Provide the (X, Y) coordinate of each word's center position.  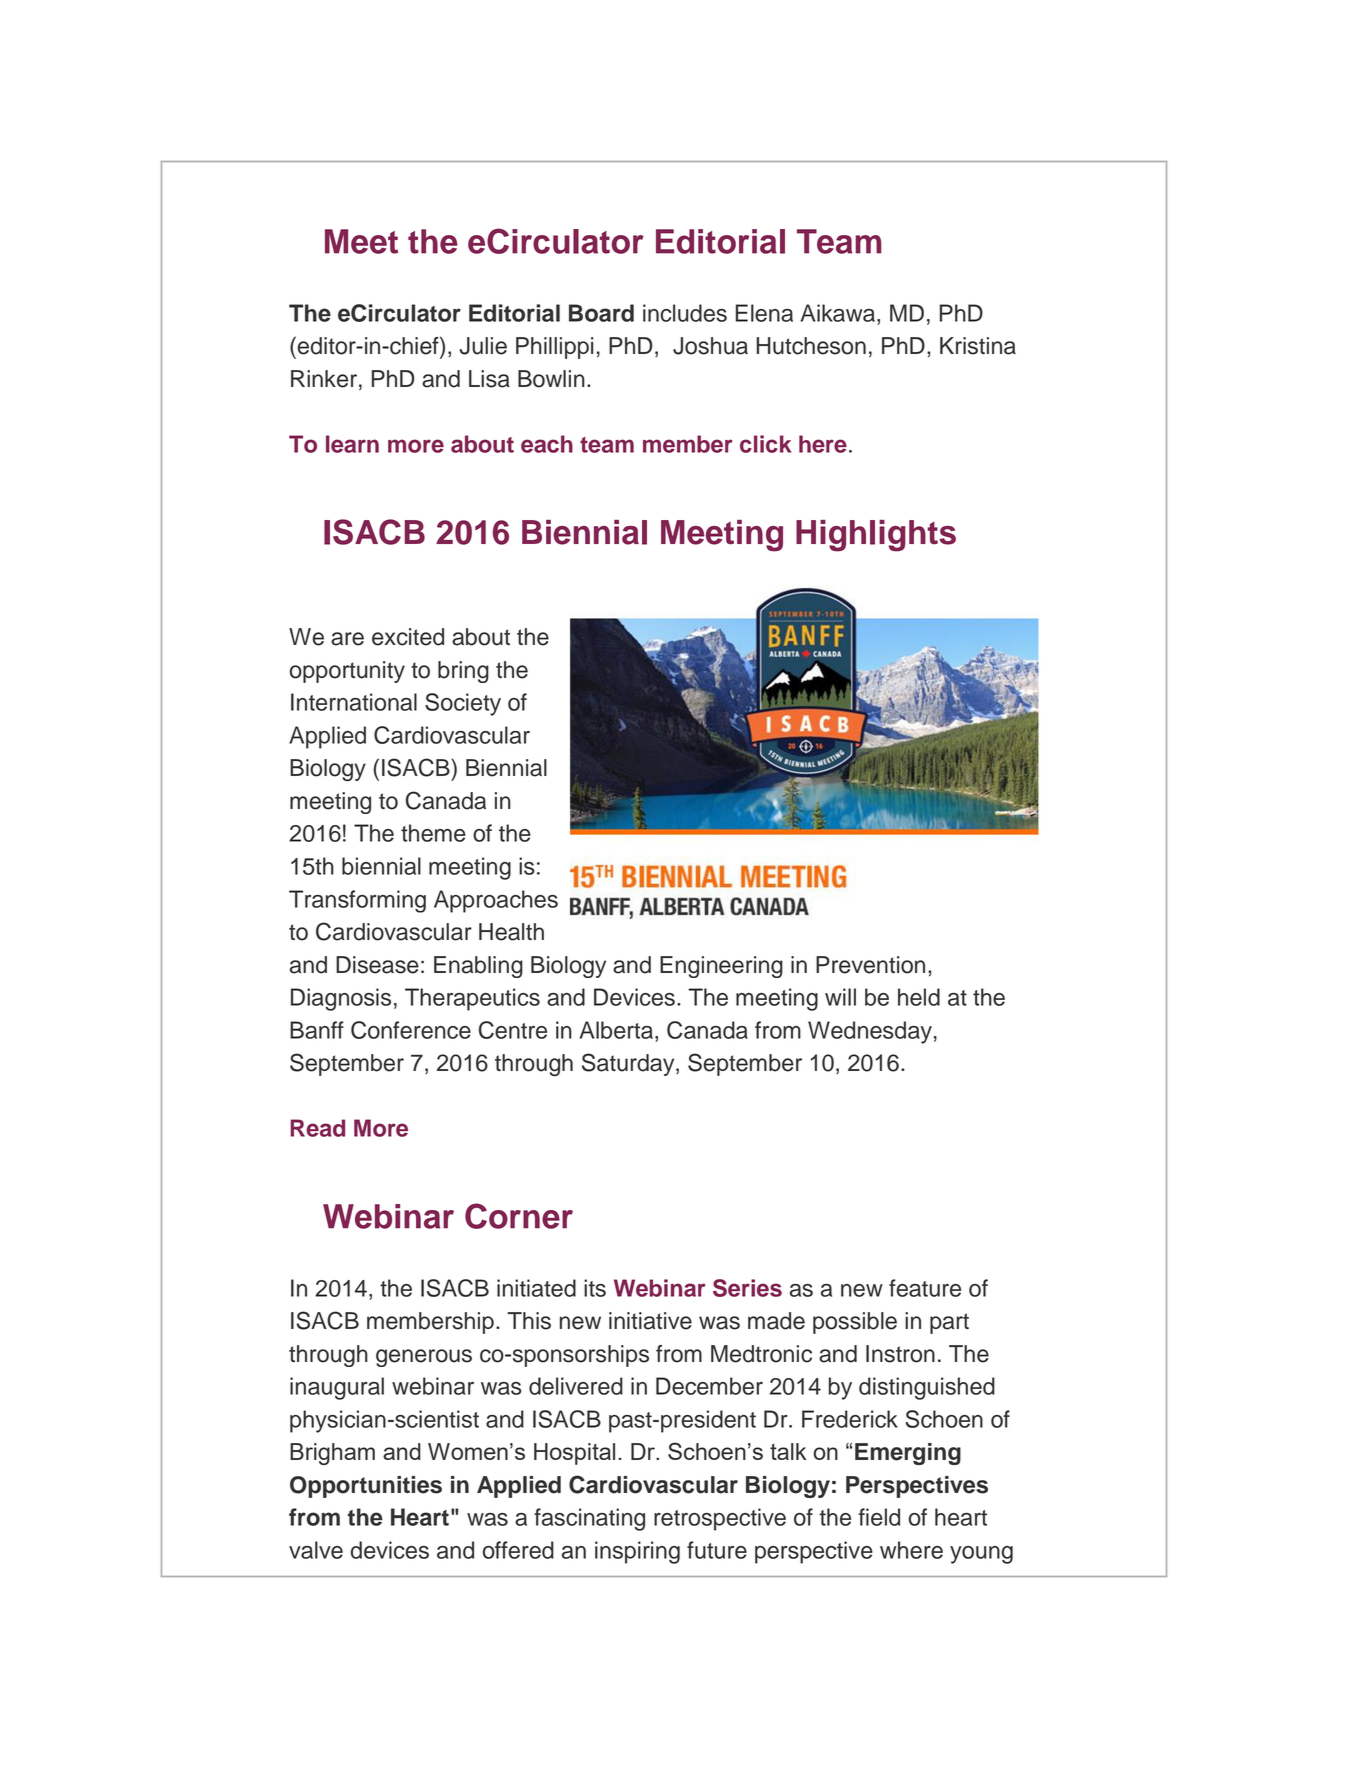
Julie (483, 346)
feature (925, 1288)
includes (685, 313)
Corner (519, 1216)
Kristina (978, 346)
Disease (377, 965)
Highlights (876, 536)
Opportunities (366, 1487)
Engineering (721, 967)
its (595, 1288)
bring (463, 672)
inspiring (637, 1552)
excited (408, 637)
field (879, 1517)
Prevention (870, 965)
